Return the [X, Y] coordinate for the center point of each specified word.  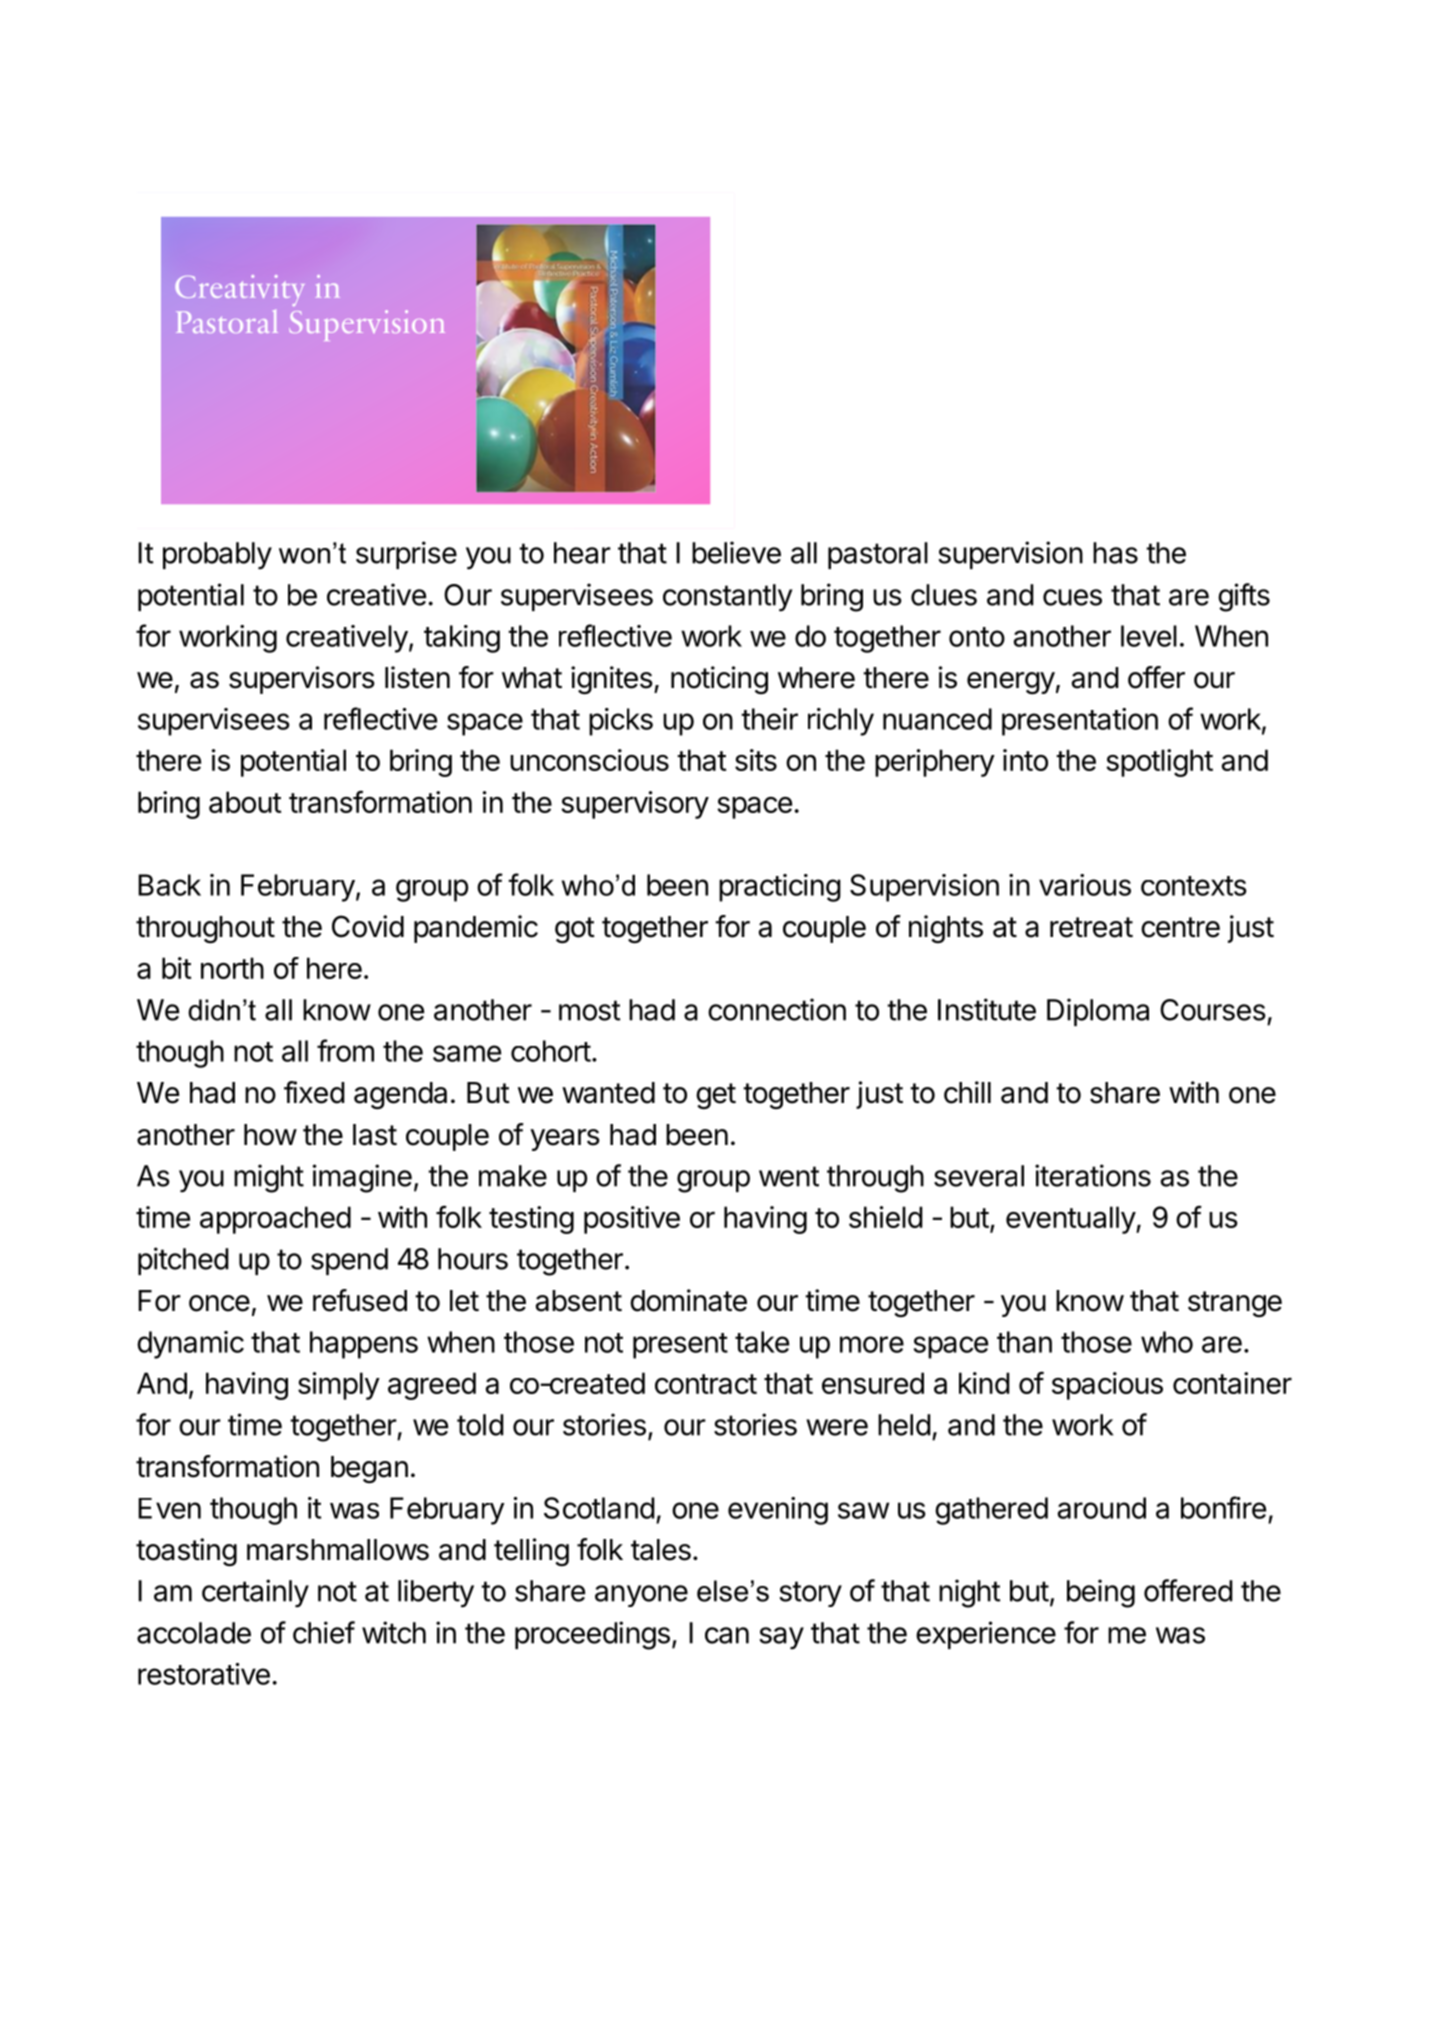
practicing [780, 888]
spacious [1107, 1386]
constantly [727, 598]
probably [217, 556]
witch [394, 1632]
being [1101, 1593]
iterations [1093, 1175]
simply [339, 1386]
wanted [608, 1093]
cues [1072, 597]
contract [706, 1384]
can [727, 1635]
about [245, 802]
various [1085, 885]
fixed [314, 1092]
